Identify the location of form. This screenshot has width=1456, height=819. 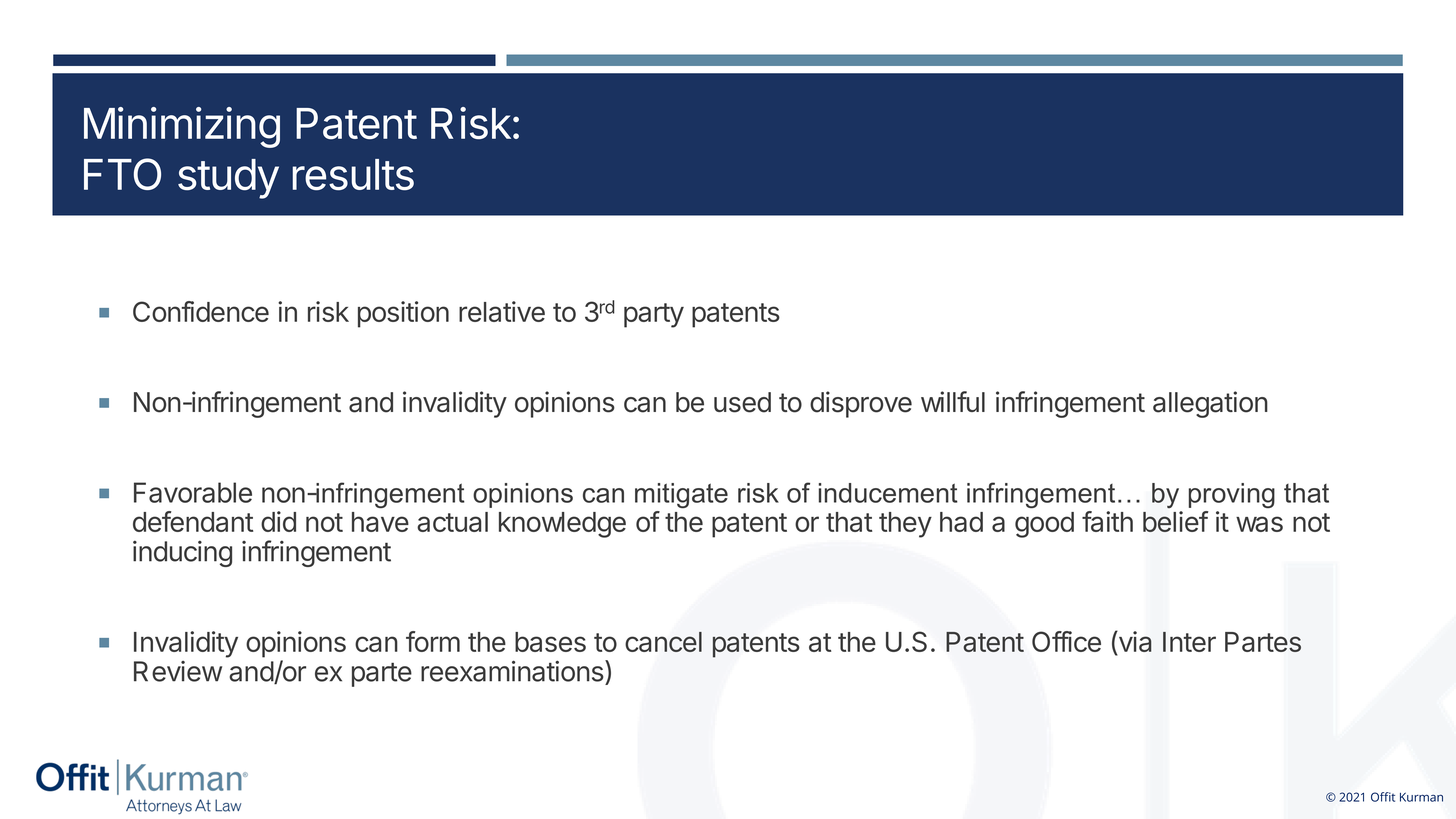
(433, 641).
